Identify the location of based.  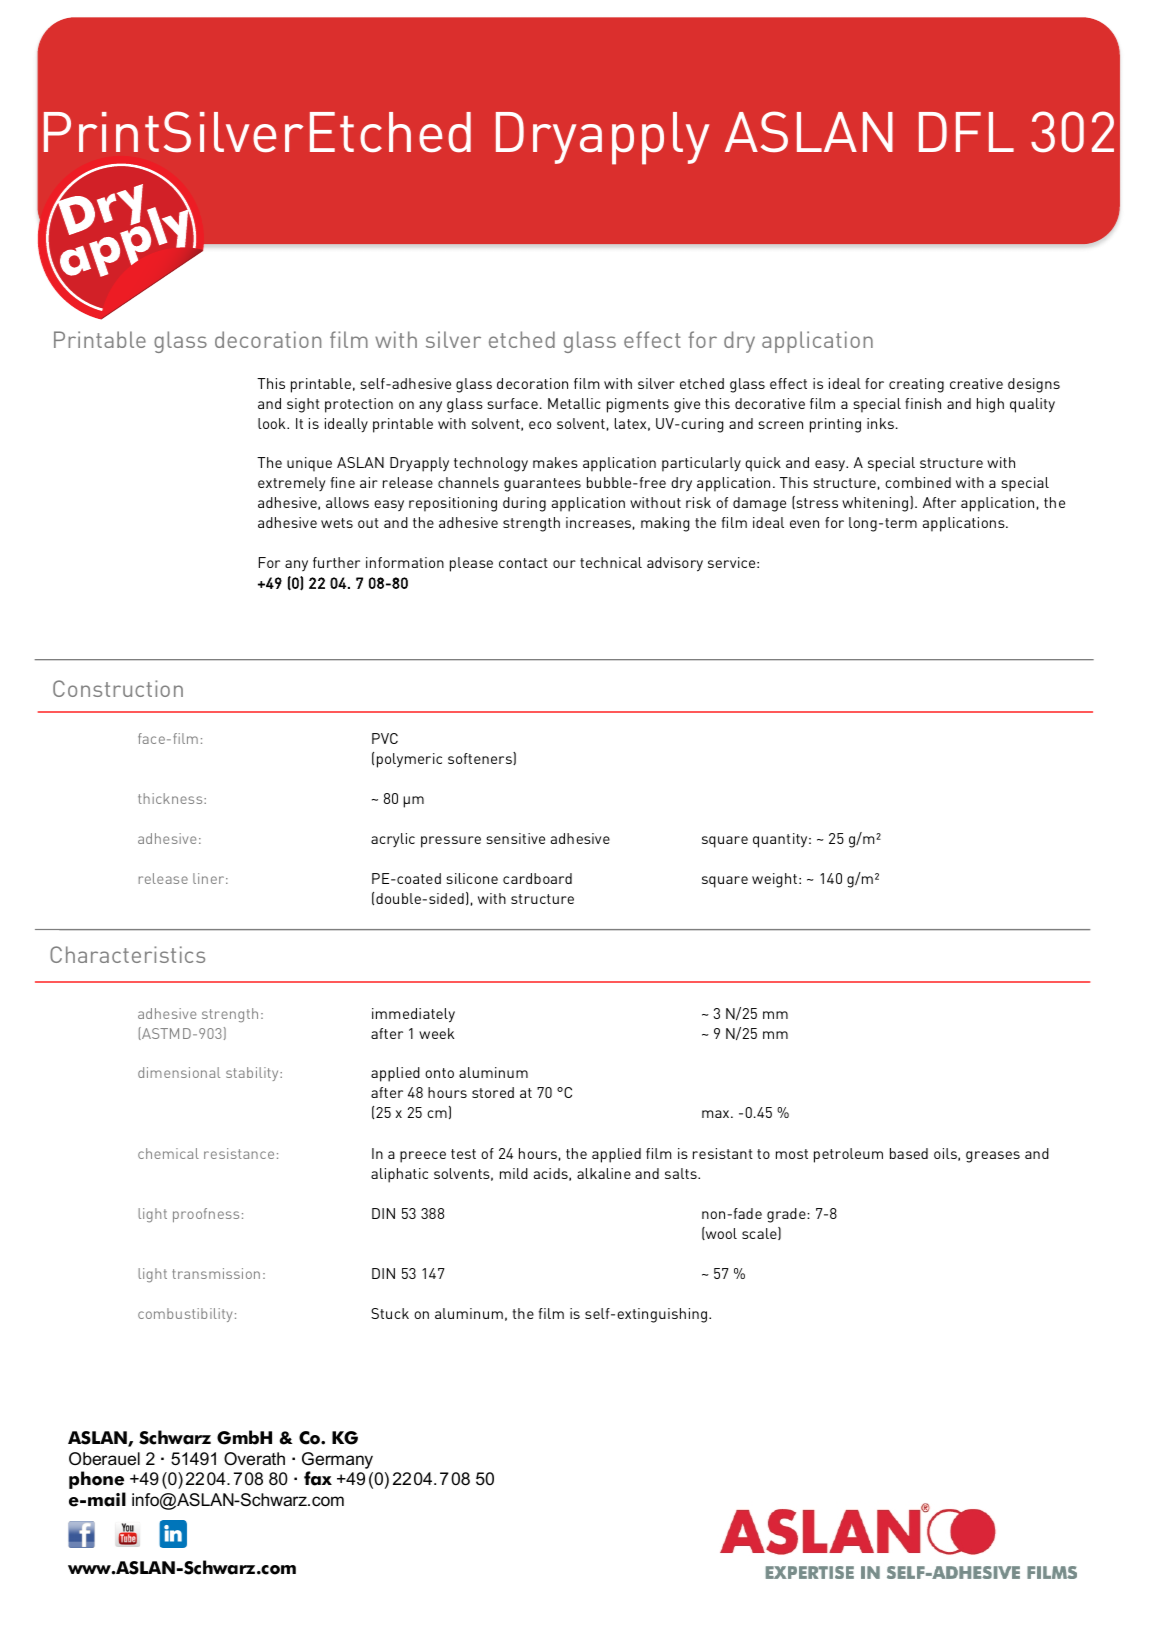
(909, 1153).
